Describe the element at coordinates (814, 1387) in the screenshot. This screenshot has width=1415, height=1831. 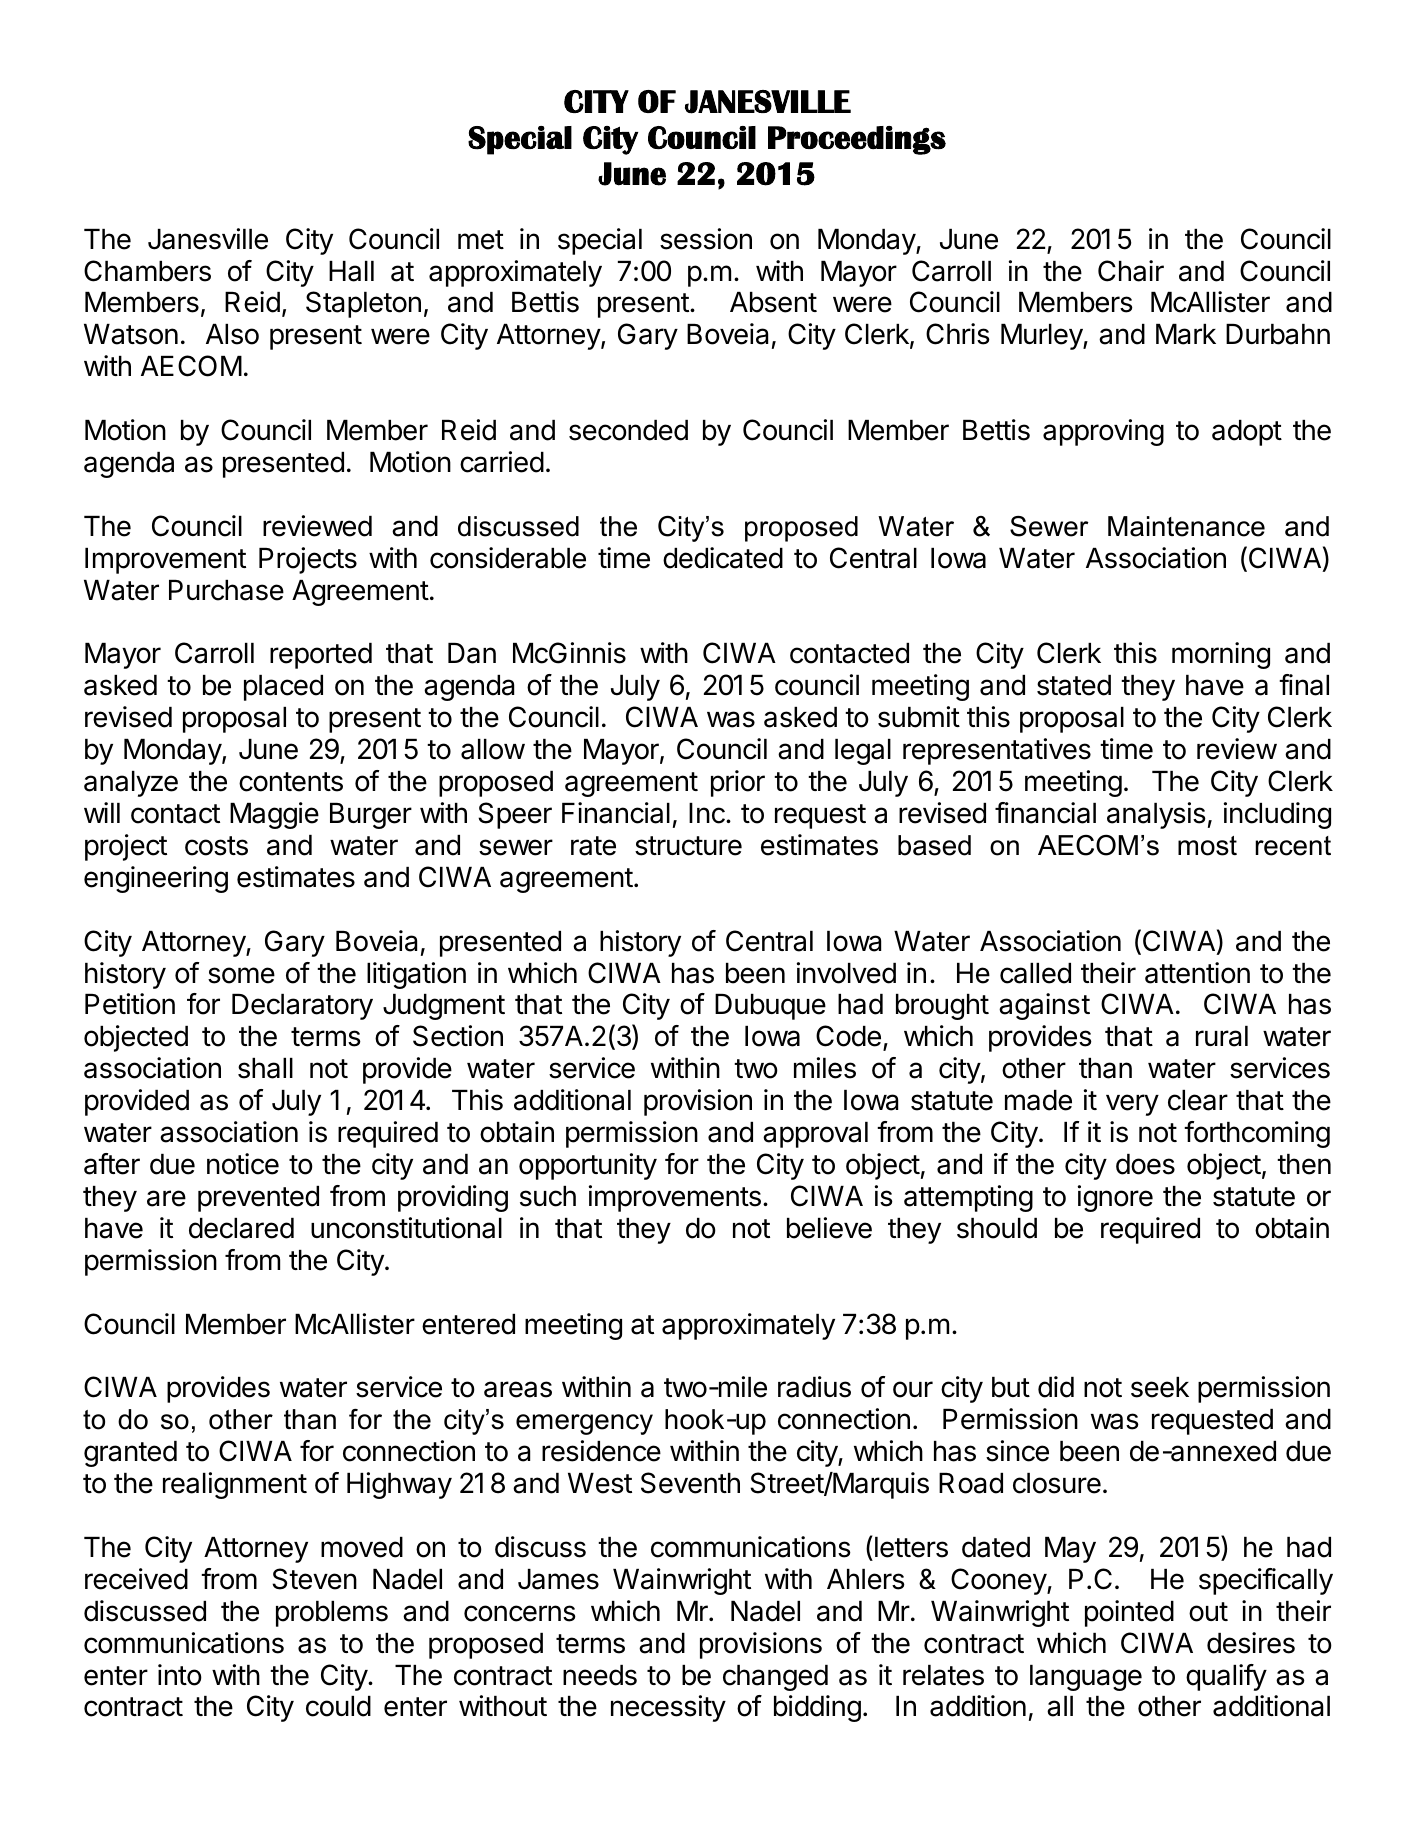
I see `radius` at that location.
